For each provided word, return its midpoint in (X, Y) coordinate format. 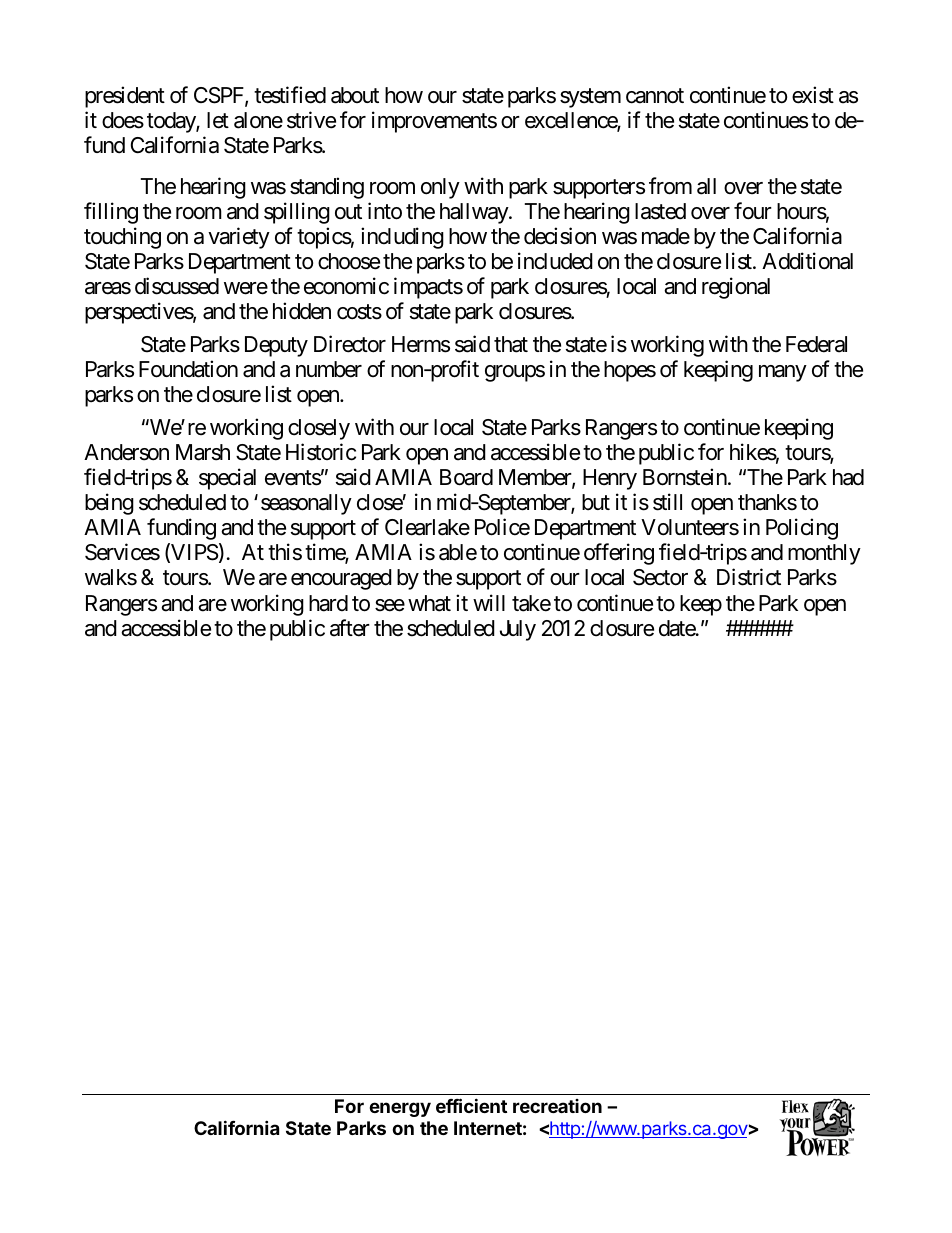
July (518, 630)
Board (466, 477)
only (440, 188)
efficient (471, 1105)
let (218, 120)
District (749, 577)
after (350, 628)
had (848, 477)
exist (813, 95)
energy (400, 1109)
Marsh (203, 452)
